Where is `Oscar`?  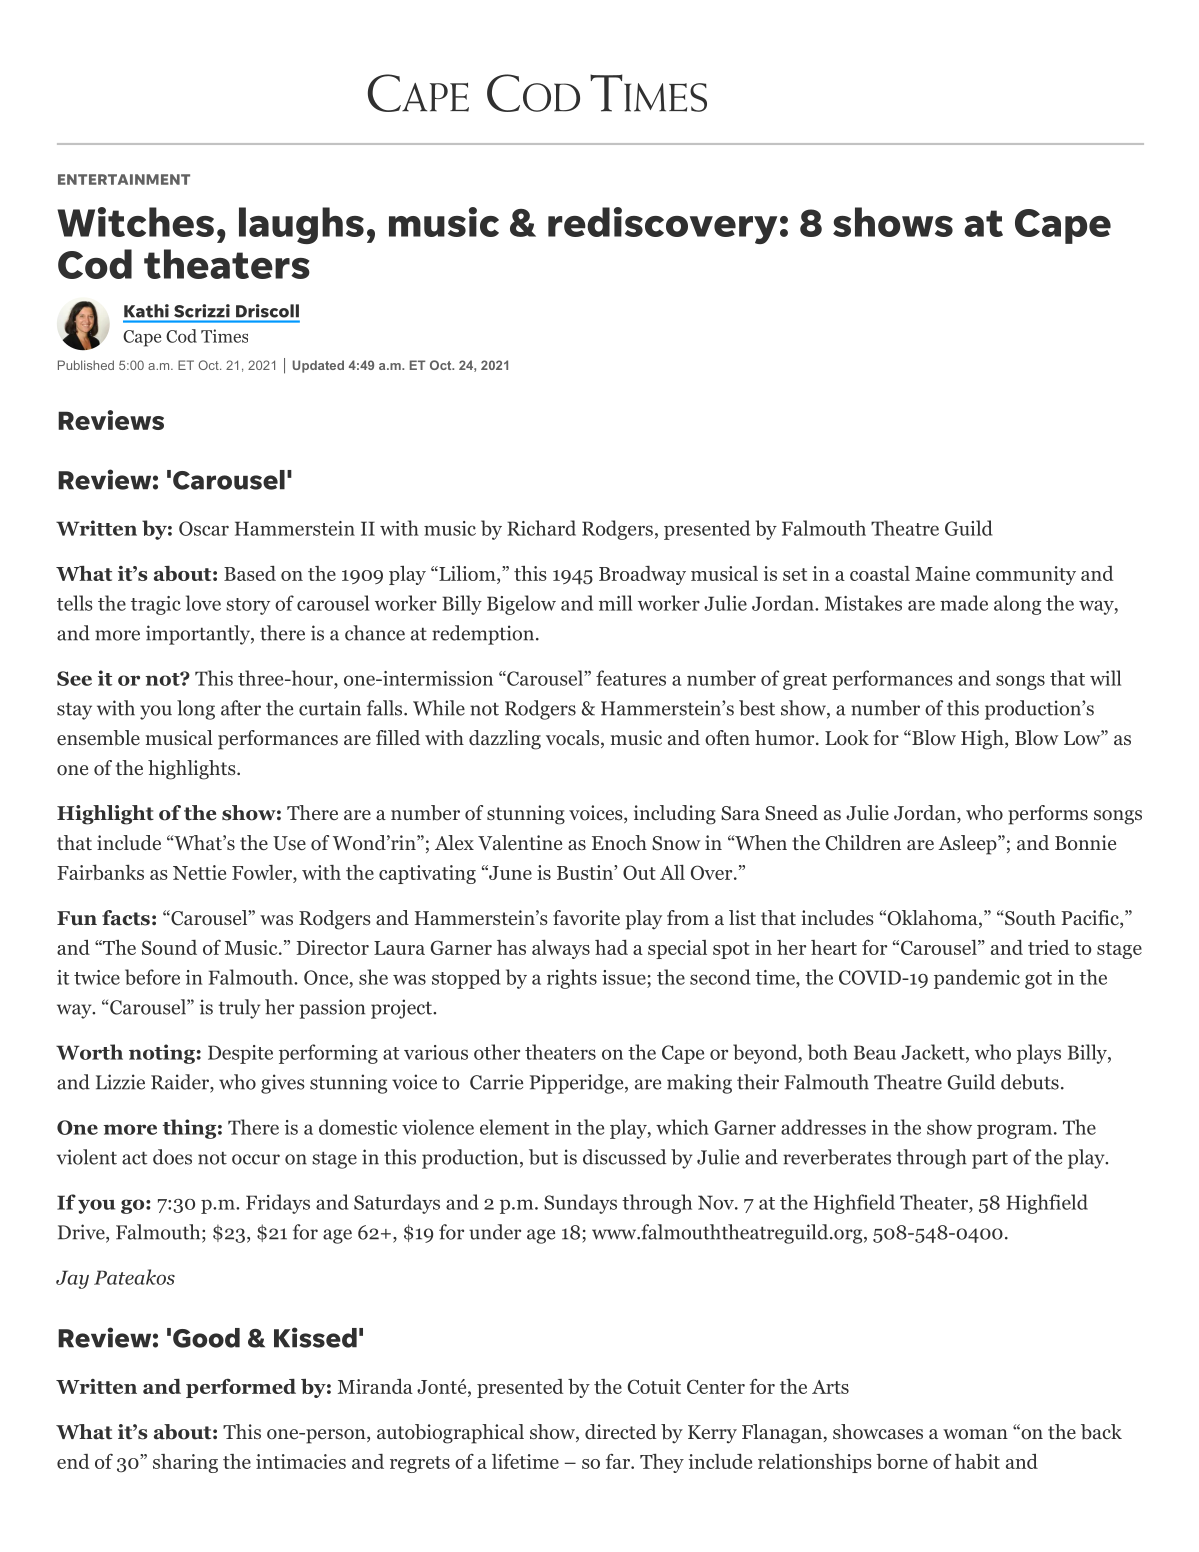 Oscar is located at coordinates (204, 528).
